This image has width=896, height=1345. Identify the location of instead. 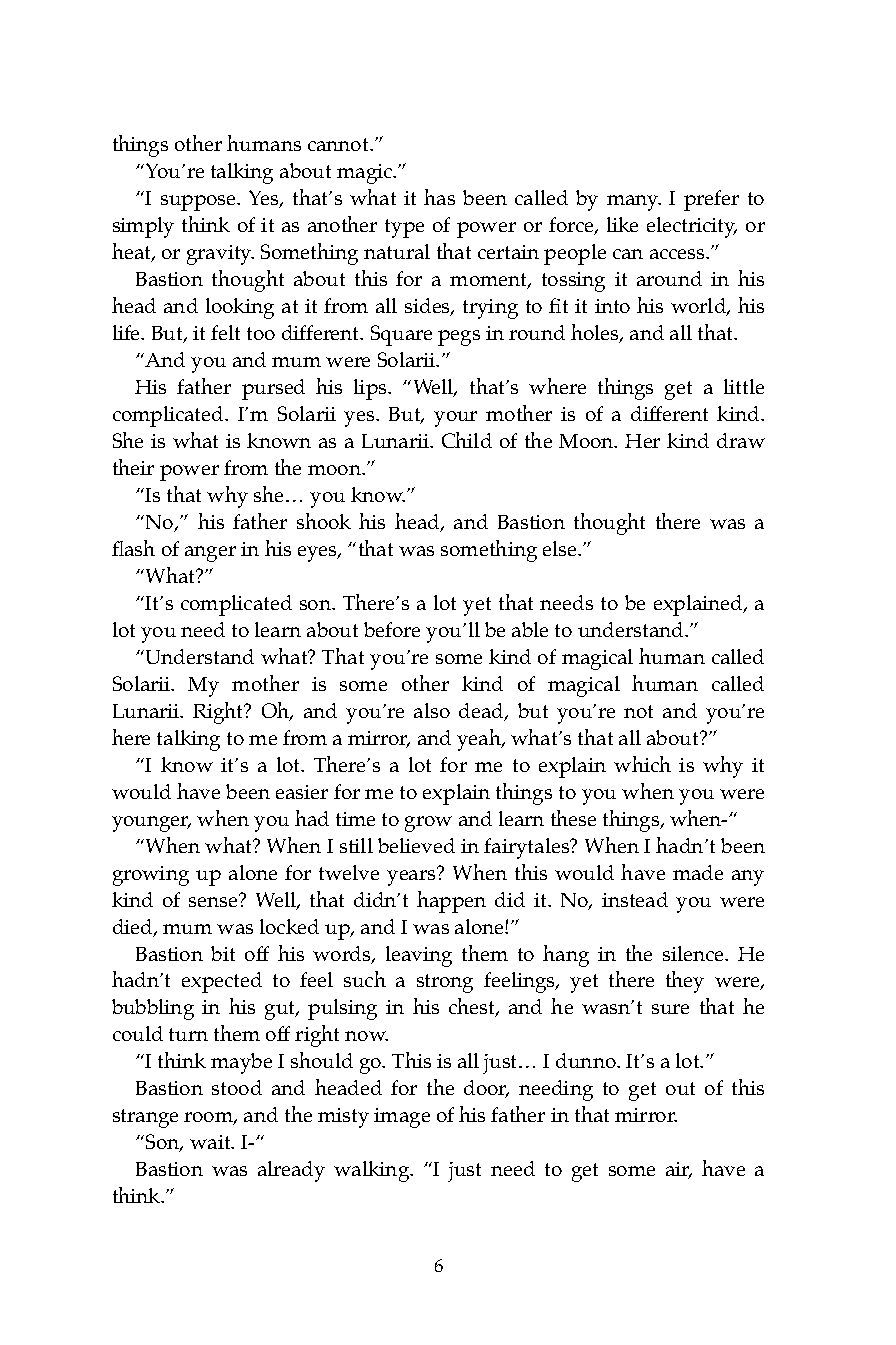
(635, 899).
